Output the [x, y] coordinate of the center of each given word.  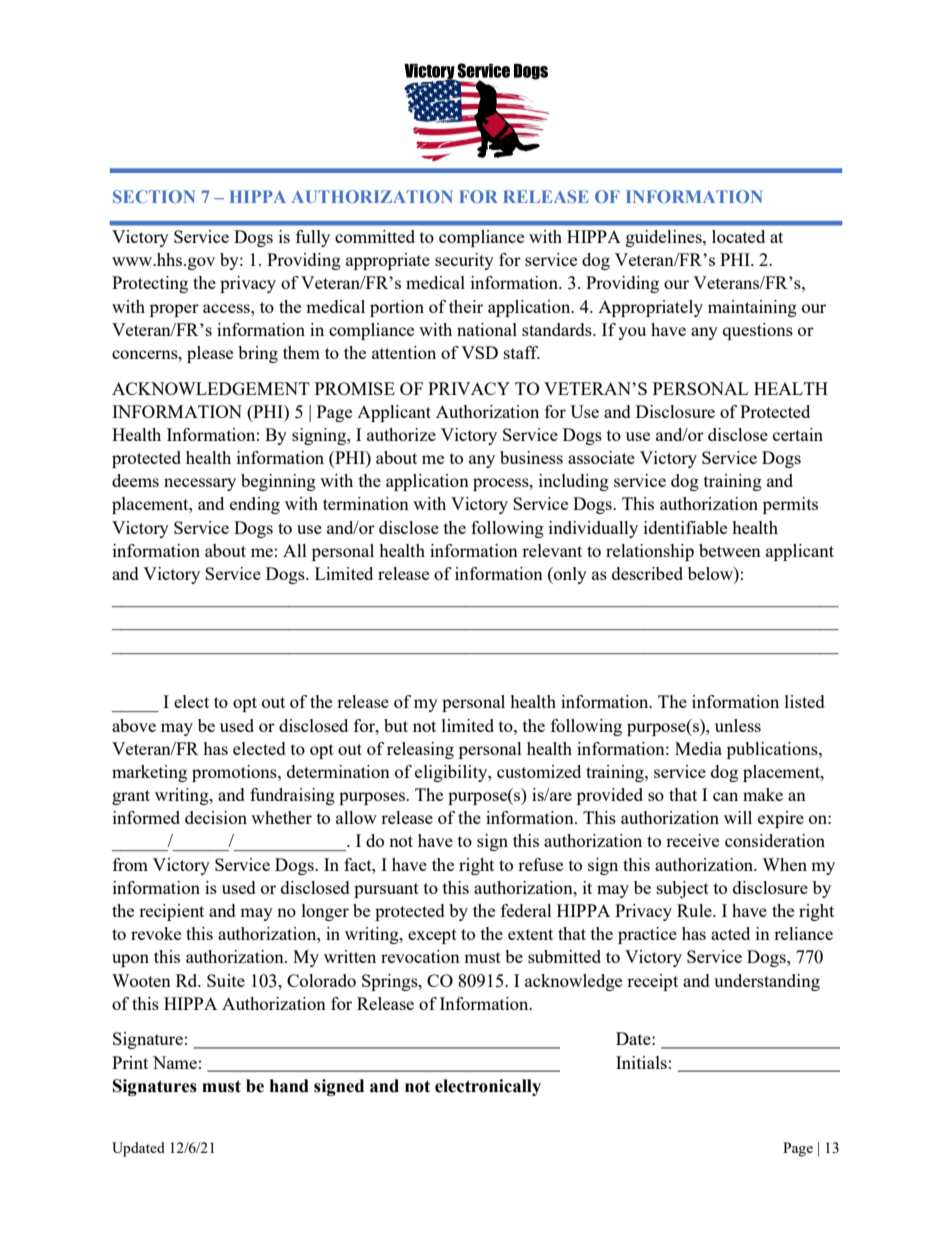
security [464, 261]
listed [805, 701]
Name [175, 1062]
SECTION [154, 196]
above [134, 725]
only [569, 575]
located [738, 236]
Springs [391, 982]
